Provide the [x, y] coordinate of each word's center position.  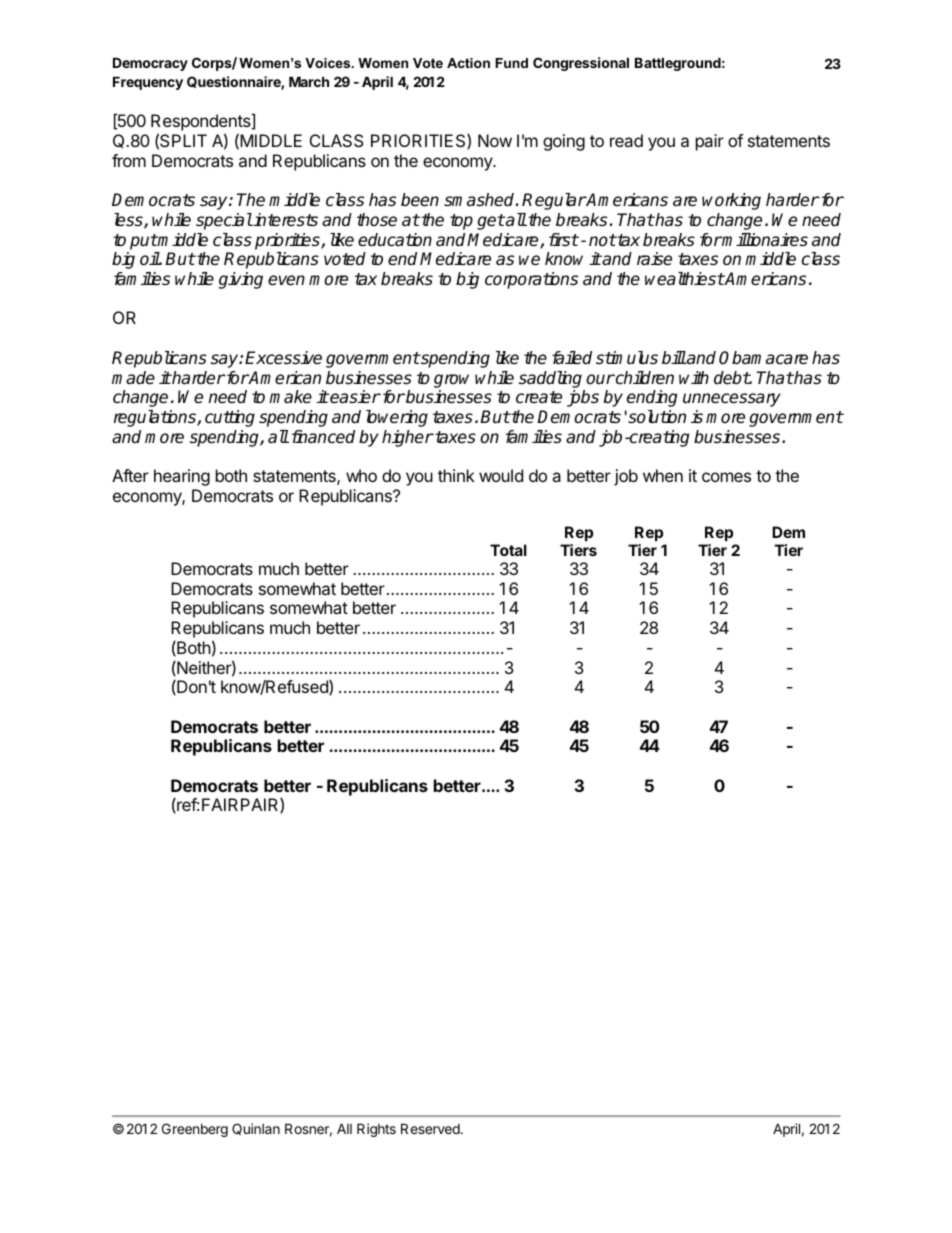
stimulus [627, 358]
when [663, 475]
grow [451, 381]
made [133, 378]
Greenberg [195, 1130]
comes [726, 477]
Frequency [148, 83]
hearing [182, 477]
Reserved [431, 1128]
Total [508, 550]
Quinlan [256, 1129]
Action [468, 63]
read [626, 140]
